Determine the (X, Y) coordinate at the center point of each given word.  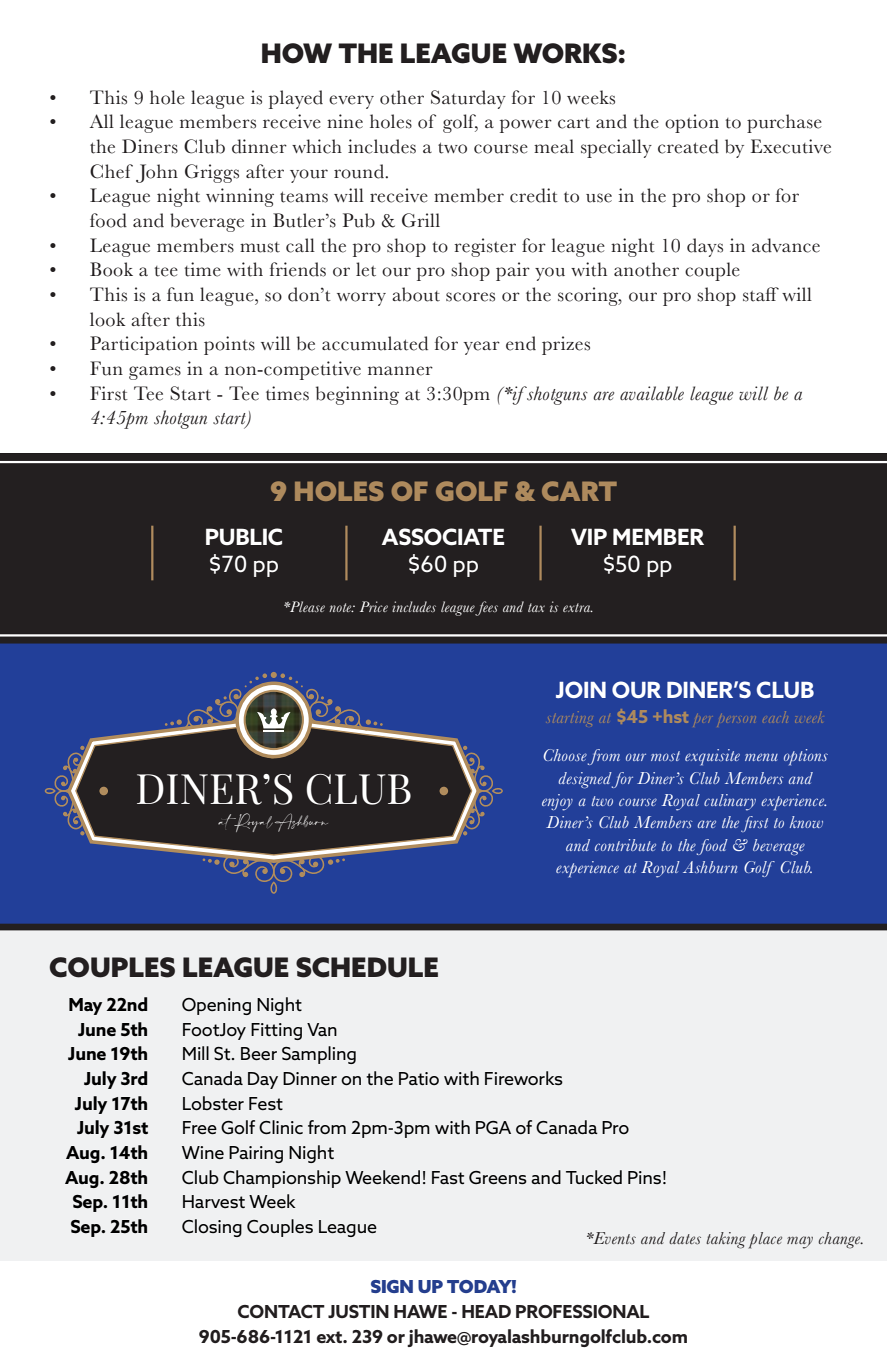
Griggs (212, 173)
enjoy (557, 802)
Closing (212, 1228)
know (806, 822)
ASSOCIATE (443, 537)
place (765, 1240)
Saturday (468, 99)
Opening (216, 1006)
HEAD (486, 1311)
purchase (784, 123)
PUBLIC (244, 537)
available (652, 393)
